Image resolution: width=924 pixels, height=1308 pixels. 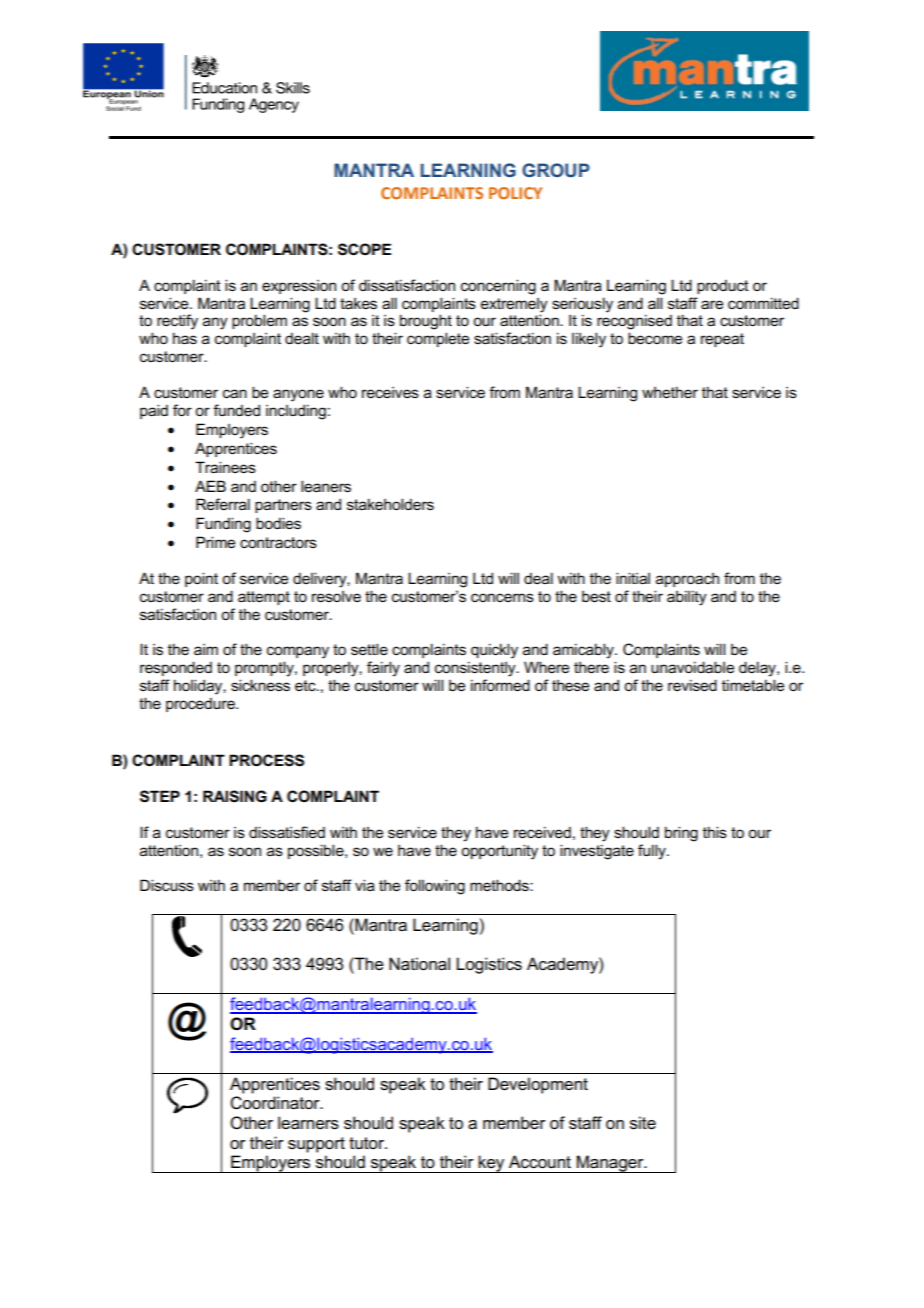 What do you see at coordinates (492, 1164) in the image?
I see `key` at bounding box center [492, 1164].
